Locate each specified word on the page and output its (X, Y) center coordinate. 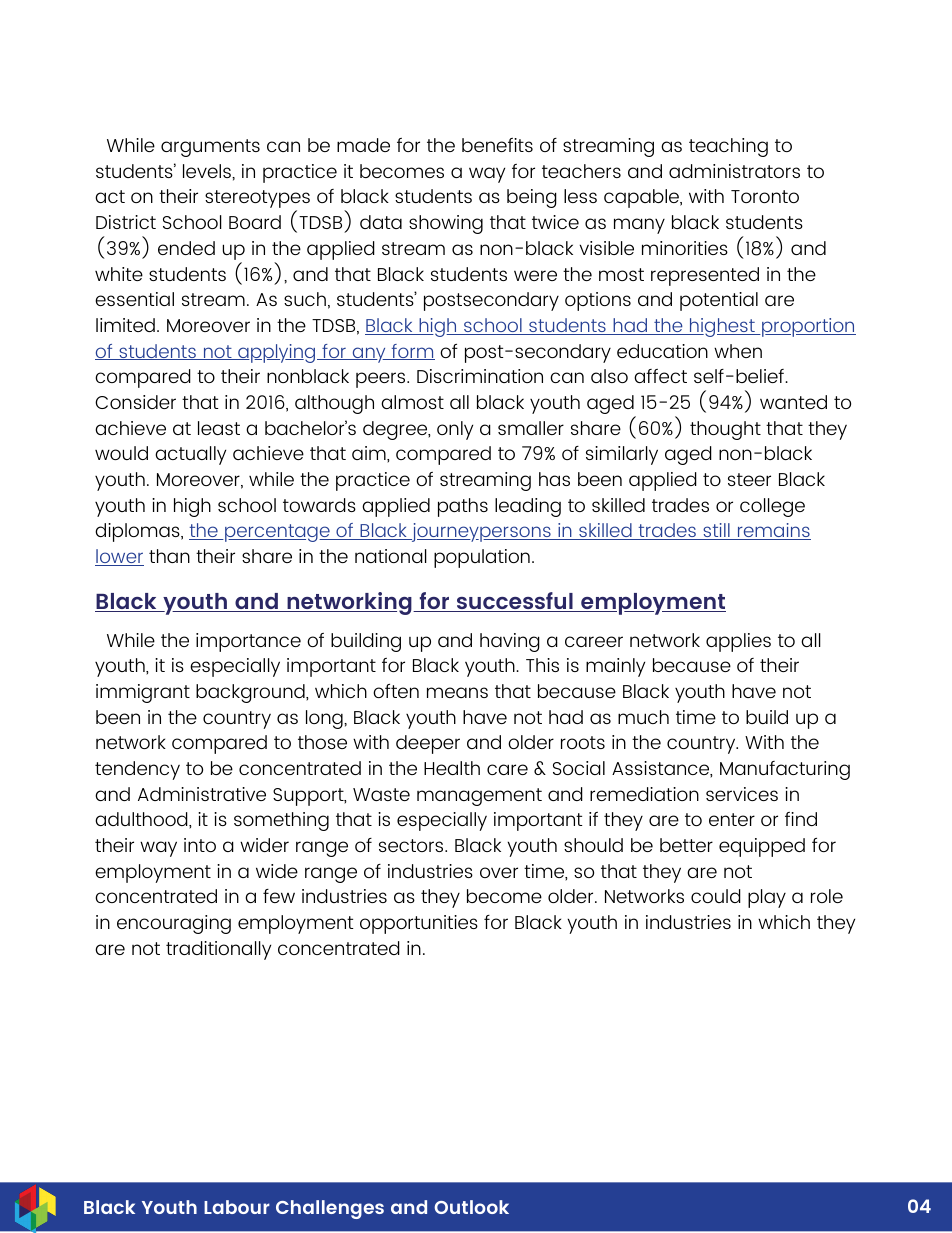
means (457, 692)
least (219, 428)
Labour (237, 1207)
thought (725, 430)
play (767, 898)
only (455, 430)
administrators (734, 171)
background (251, 693)
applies (738, 642)
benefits (497, 145)
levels (208, 171)
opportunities (419, 924)
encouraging (174, 924)
